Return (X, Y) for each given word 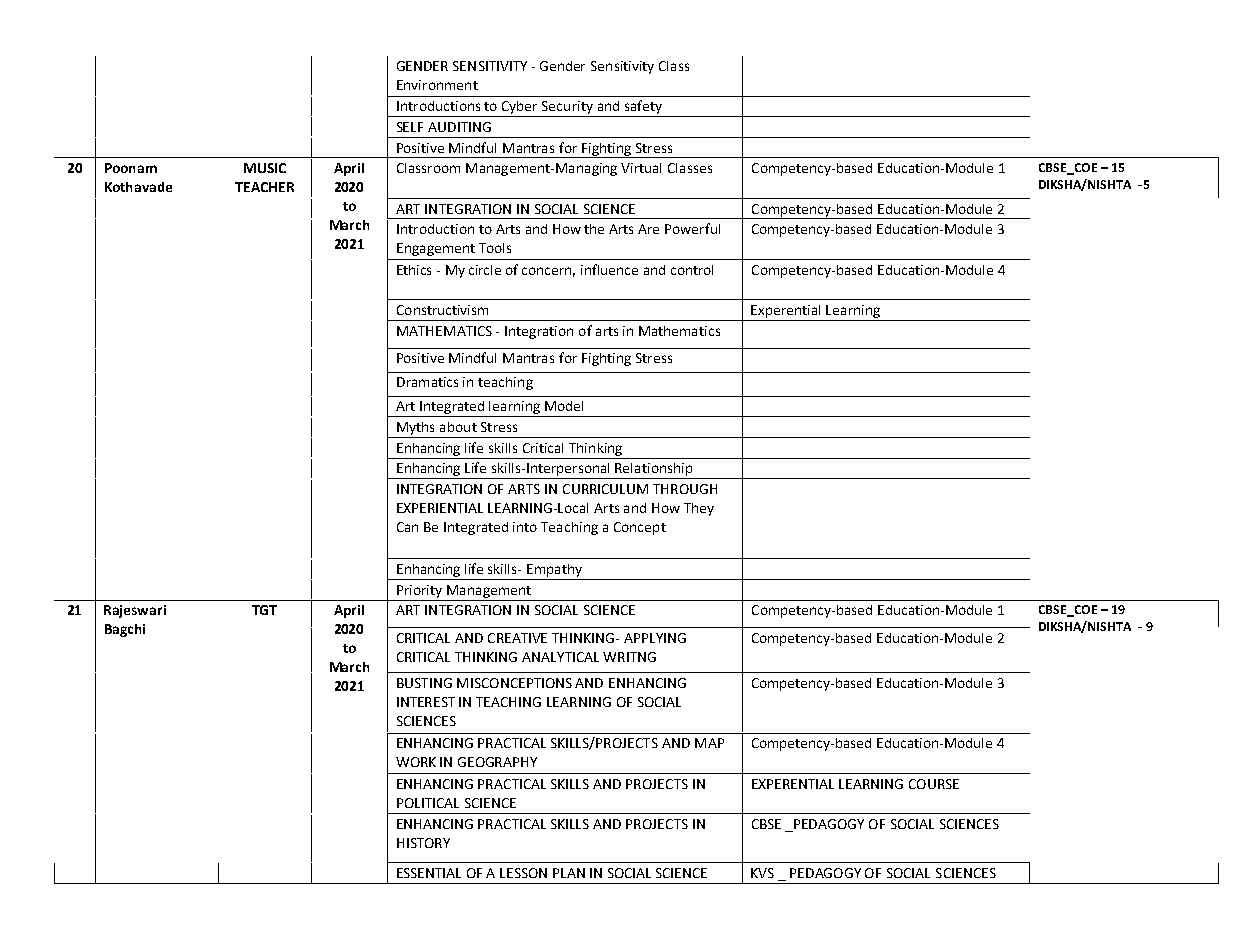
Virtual (641, 168)
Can (407, 527)
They (699, 509)
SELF (410, 127)
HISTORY (423, 843)
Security (567, 107)
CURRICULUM (605, 489)
